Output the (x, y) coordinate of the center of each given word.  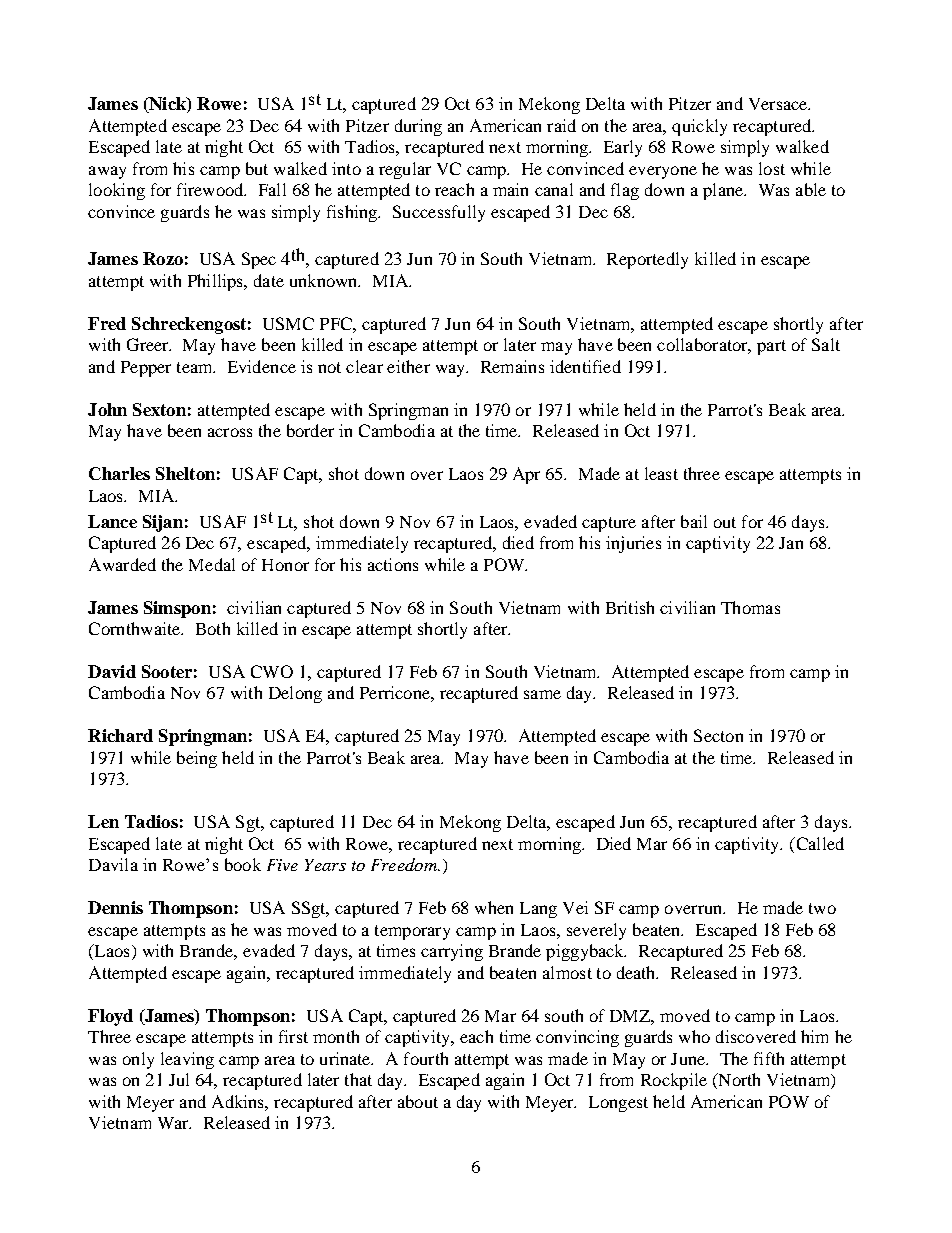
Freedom (405, 864)
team (196, 367)
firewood (211, 189)
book (243, 864)
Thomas (750, 607)
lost (772, 168)
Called (819, 843)
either (408, 366)
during (418, 127)
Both (213, 628)
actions (393, 564)
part (771, 347)
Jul (179, 1079)
